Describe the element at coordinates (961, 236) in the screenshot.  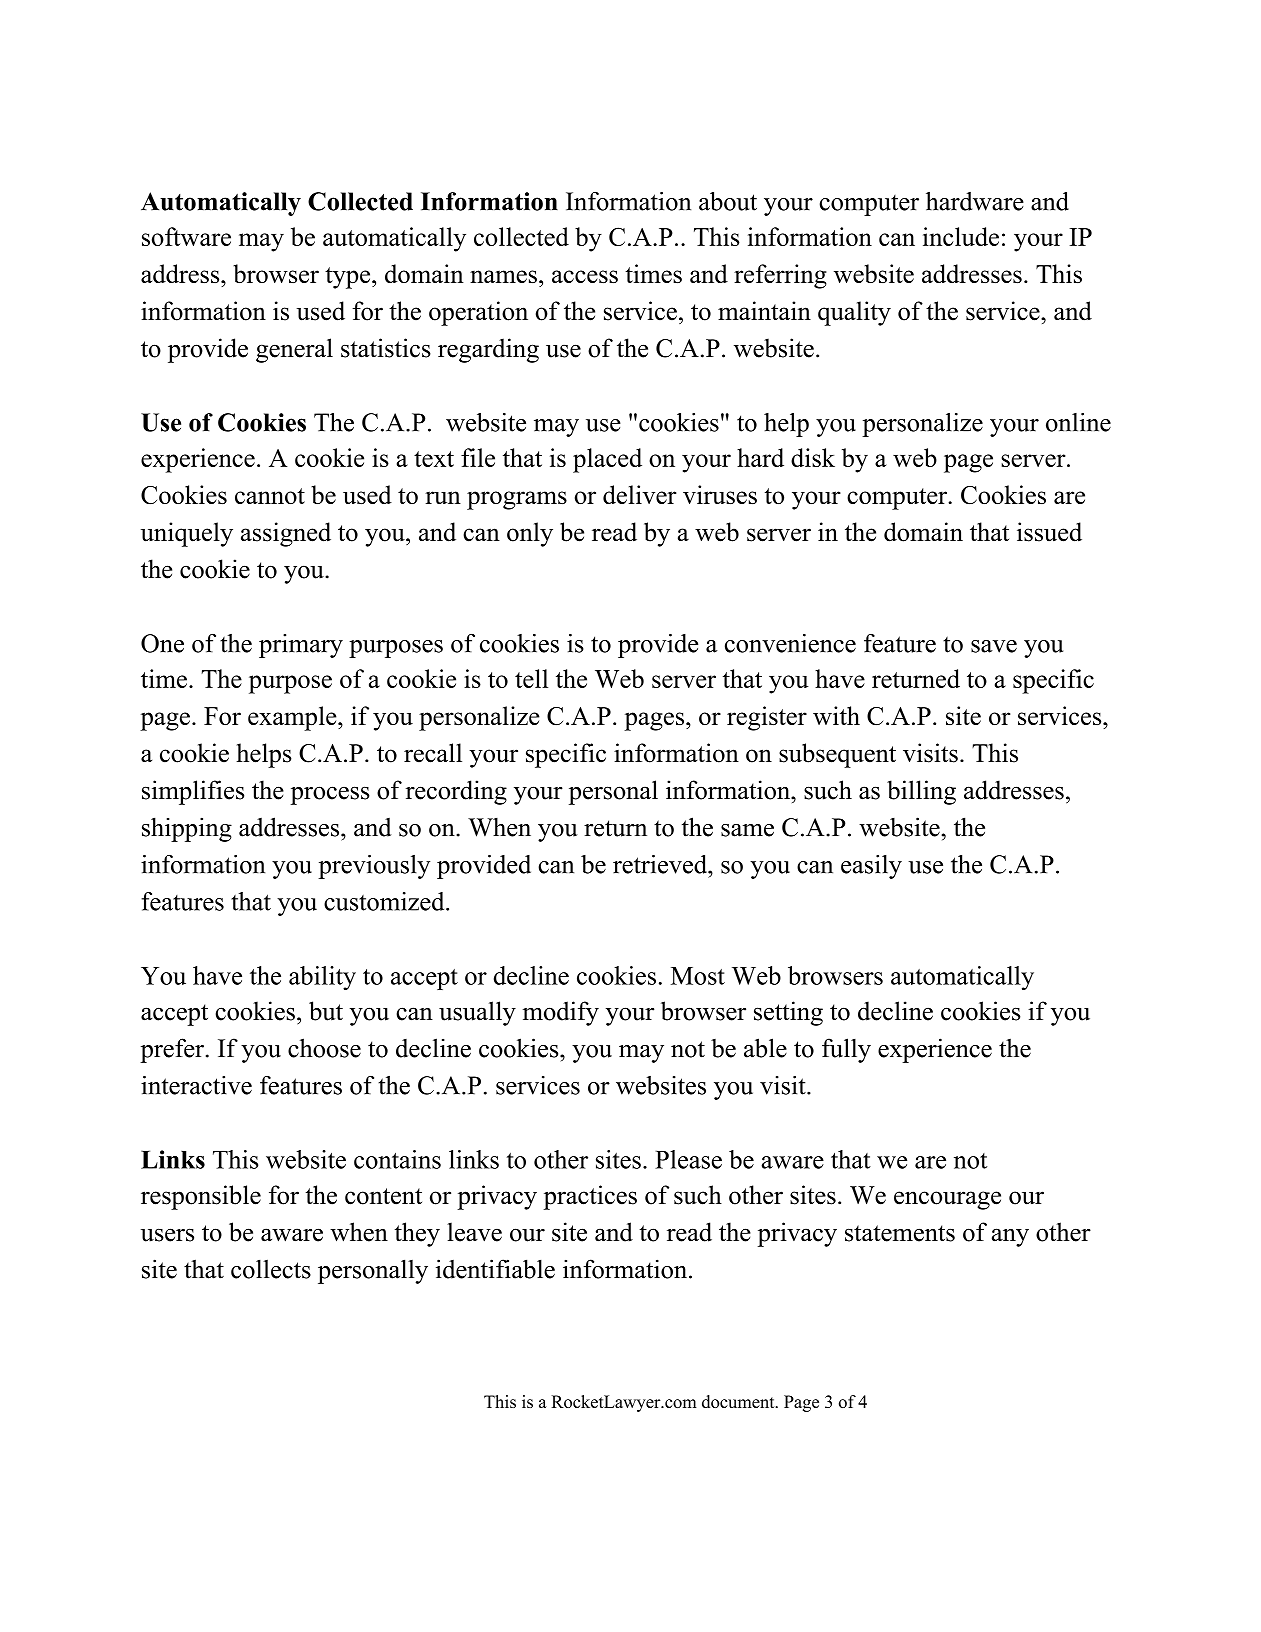
I see `include` at that location.
